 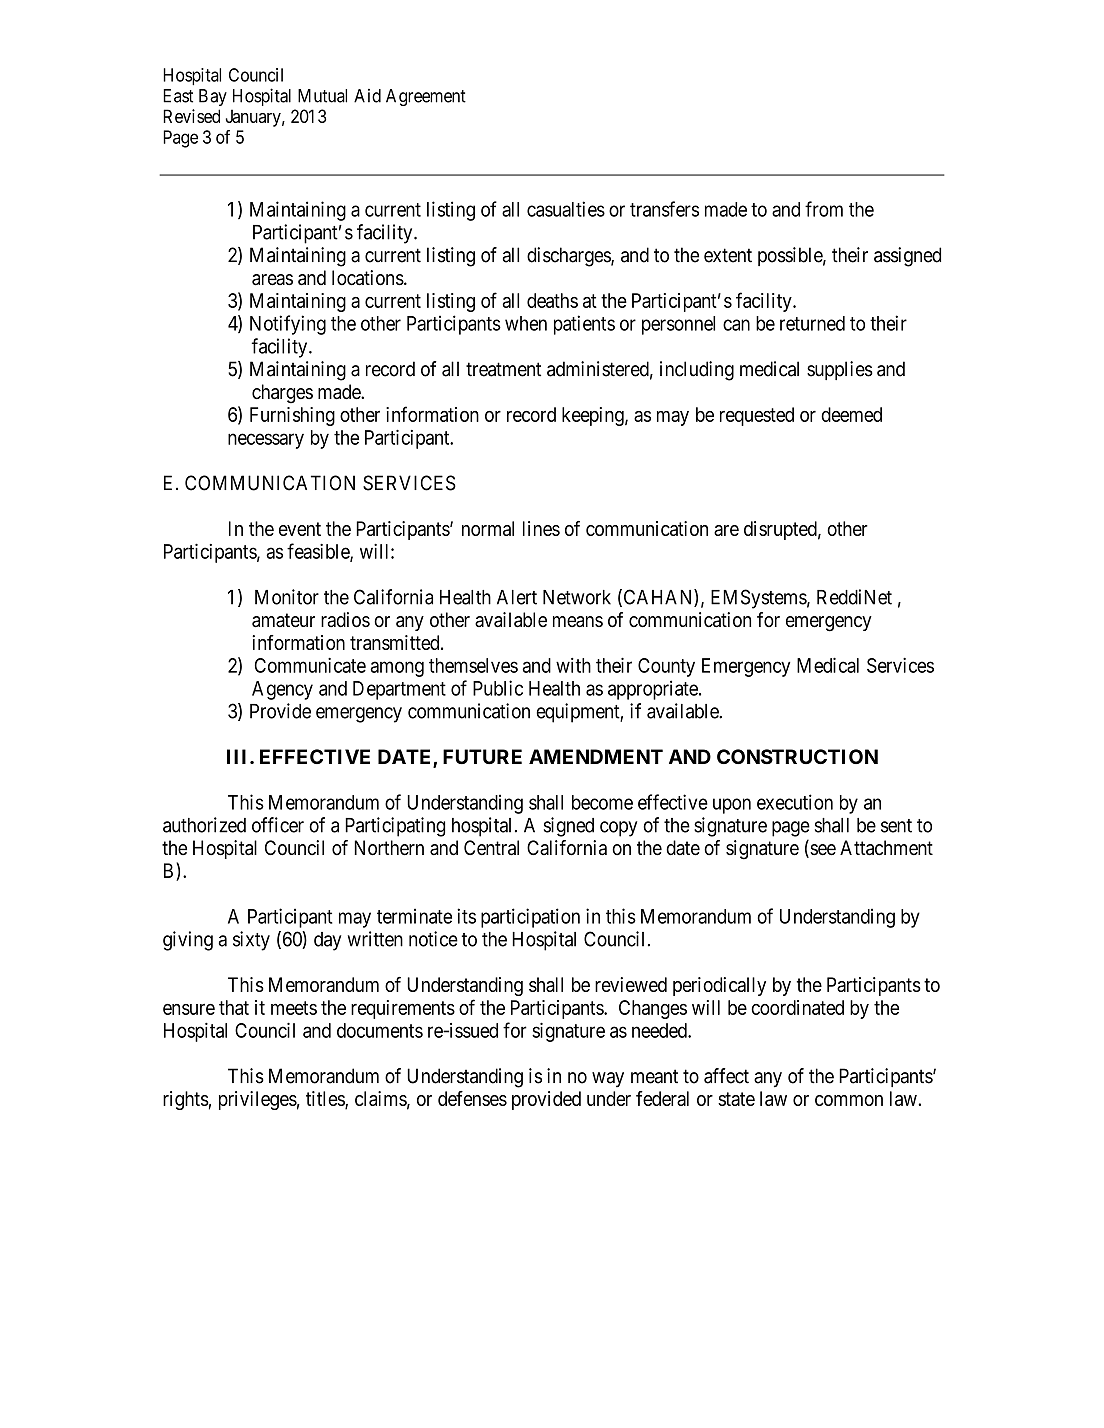 I want to click on from, so click(x=824, y=209).
